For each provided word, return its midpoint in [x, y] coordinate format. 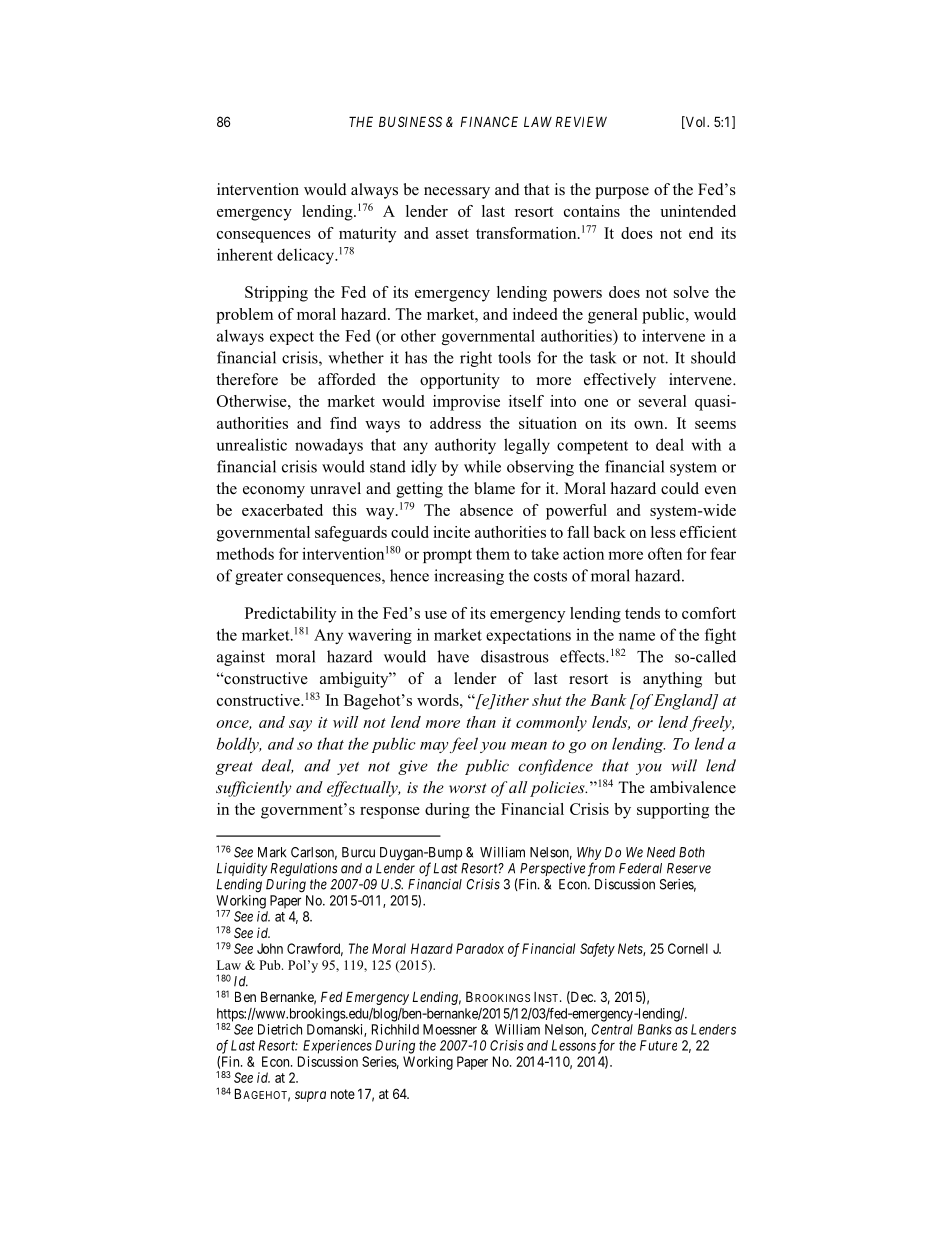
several [663, 401]
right [476, 359]
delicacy [307, 256]
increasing [469, 577]
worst [468, 788]
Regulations [304, 870]
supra [310, 1096]
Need [661, 852]
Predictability [290, 615]
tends [642, 613]
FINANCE [489, 121]
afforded [347, 379]
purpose [622, 193]
